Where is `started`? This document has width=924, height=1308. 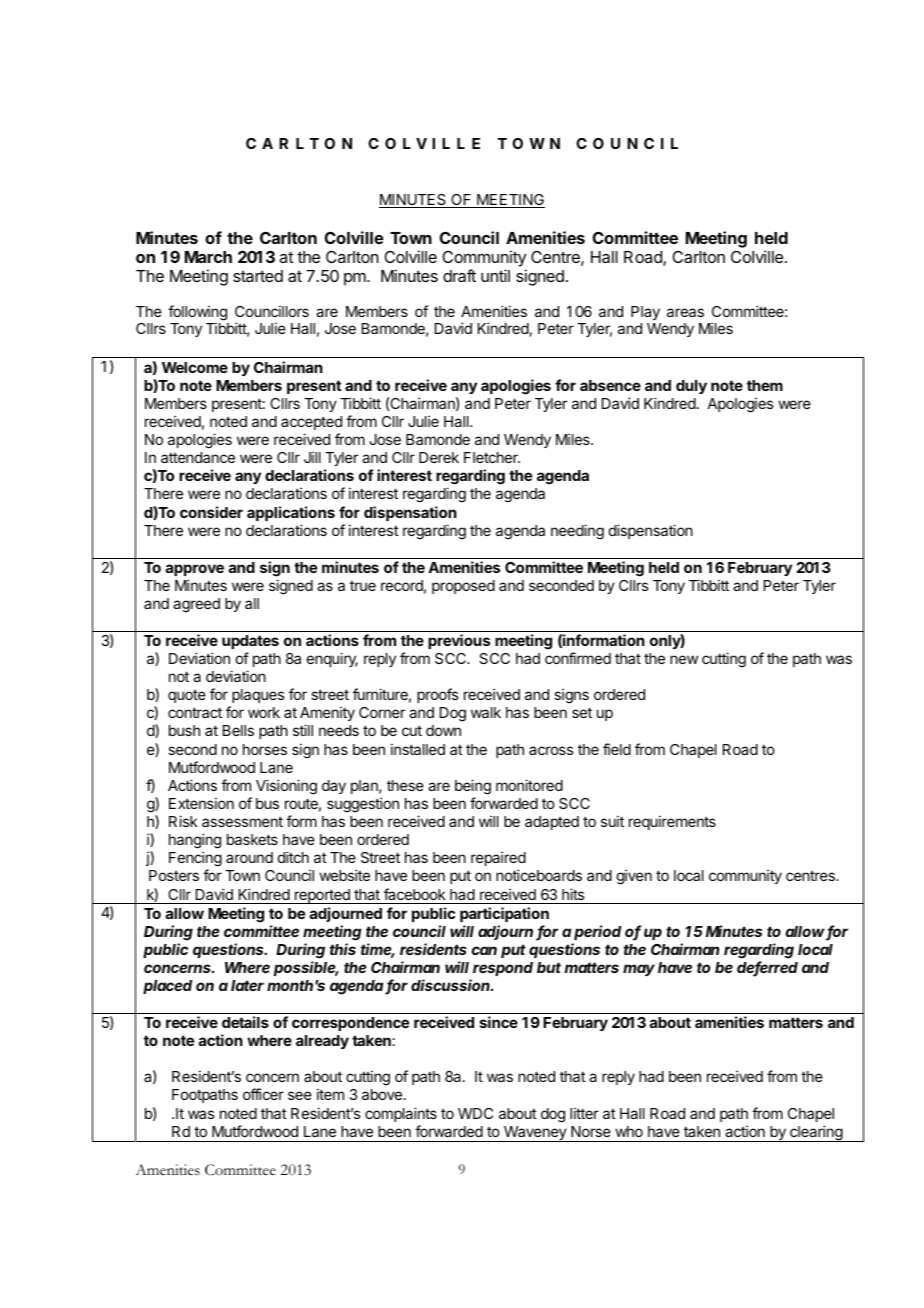
started is located at coordinates (258, 276).
